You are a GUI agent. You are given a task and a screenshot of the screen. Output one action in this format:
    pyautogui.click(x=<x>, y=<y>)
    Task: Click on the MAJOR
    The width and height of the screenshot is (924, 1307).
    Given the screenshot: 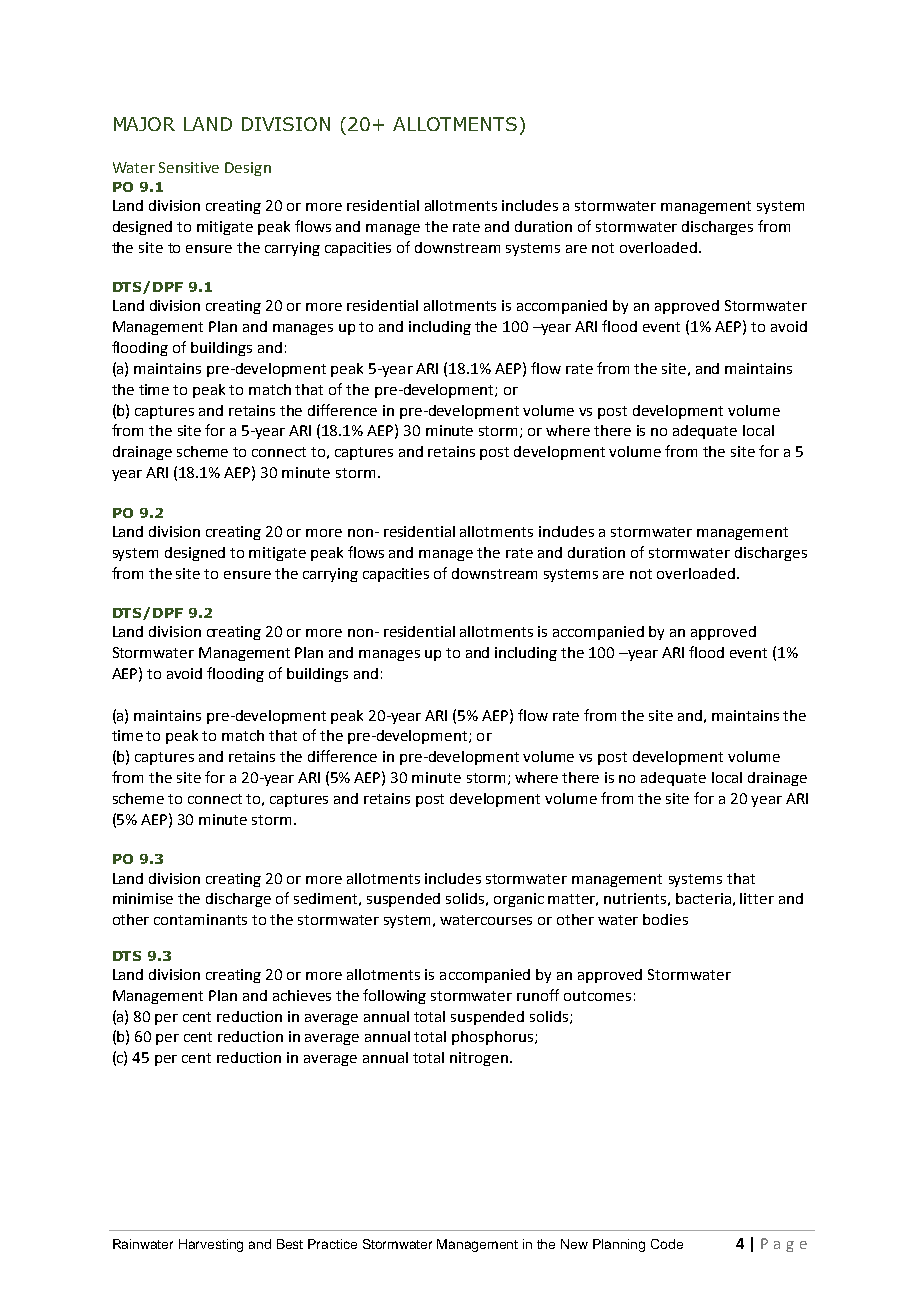 What is the action you would take?
    pyautogui.click(x=144, y=124)
